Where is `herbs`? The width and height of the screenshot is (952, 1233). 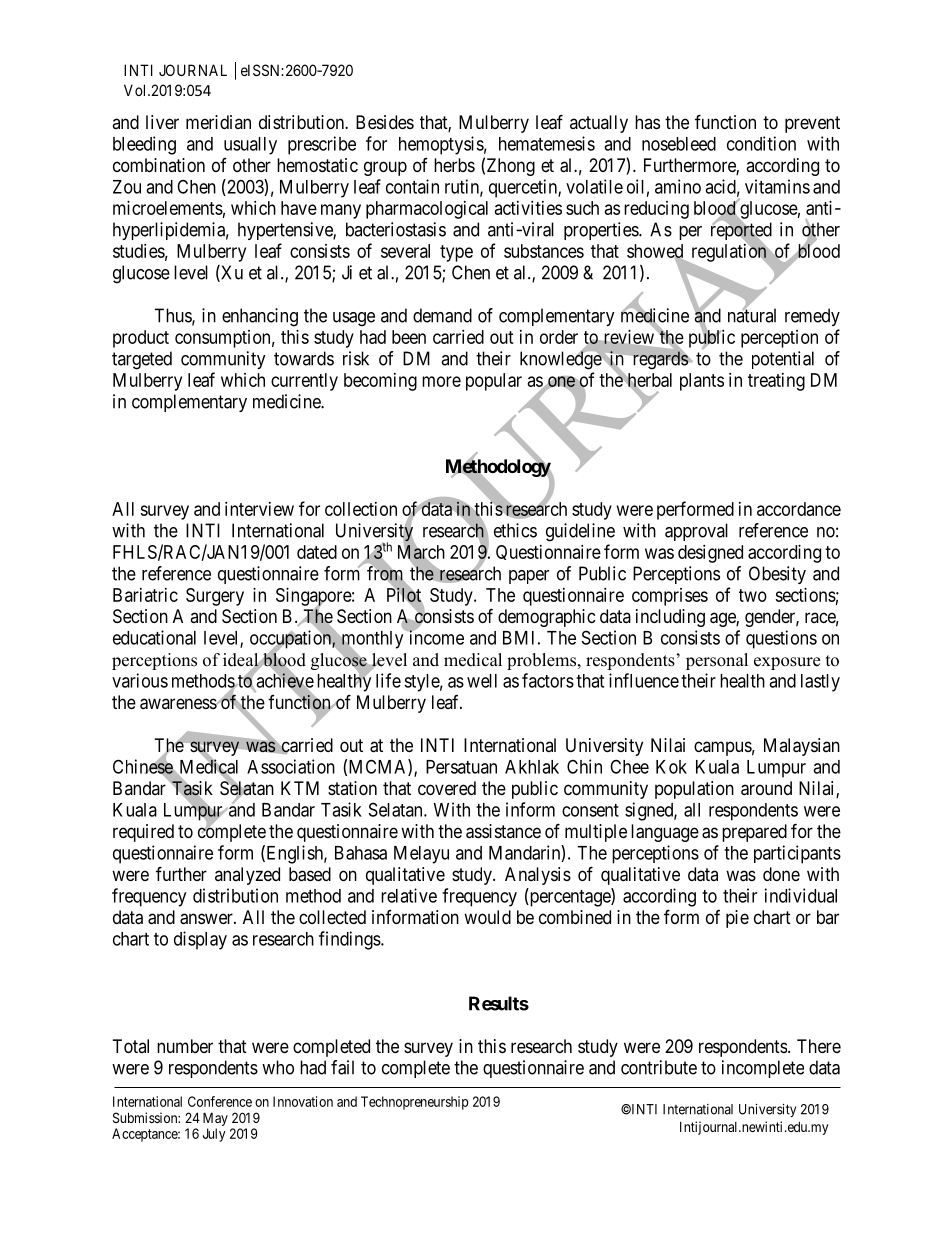
herbs is located at coordinates (454, 165).
